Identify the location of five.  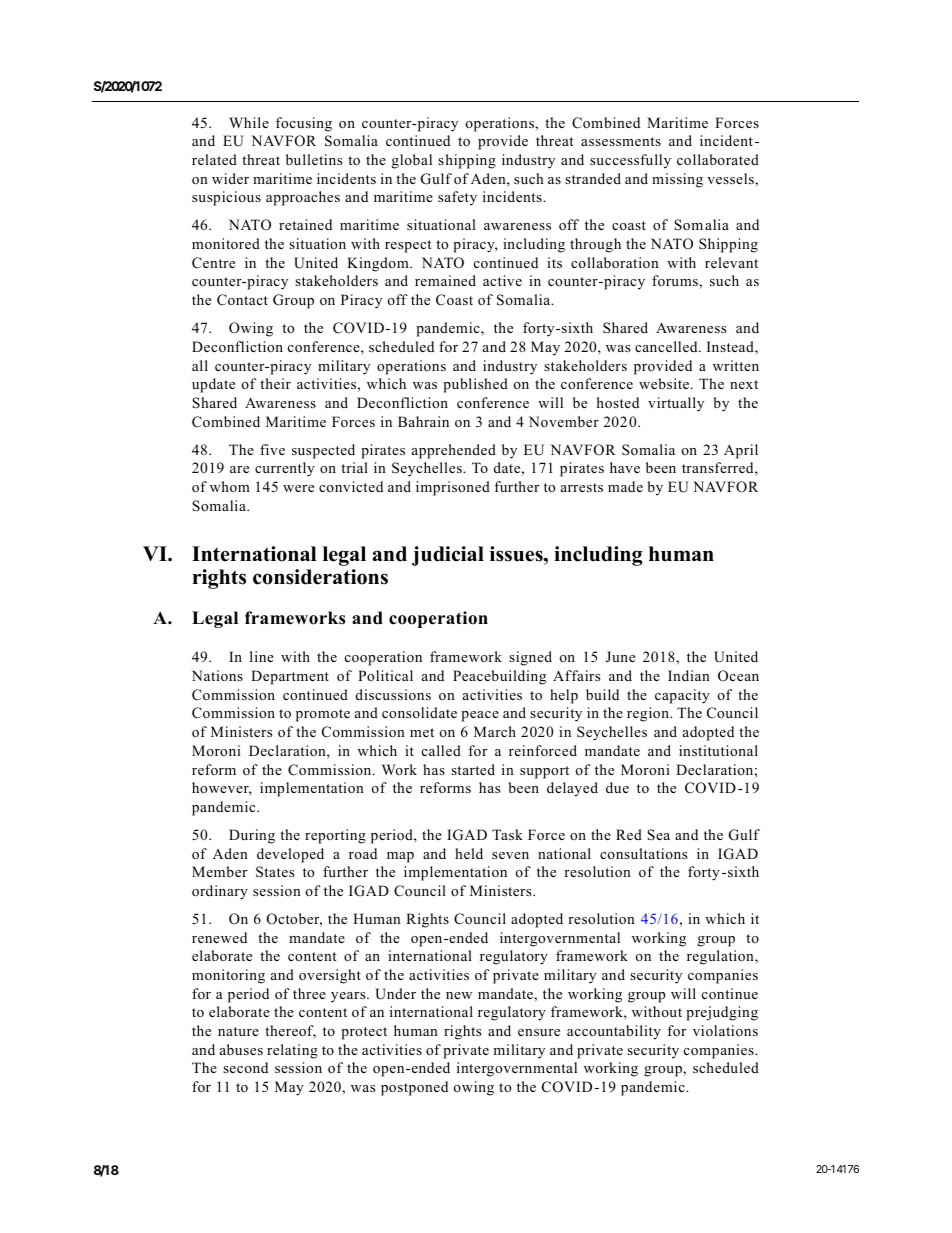
(272, 449).
